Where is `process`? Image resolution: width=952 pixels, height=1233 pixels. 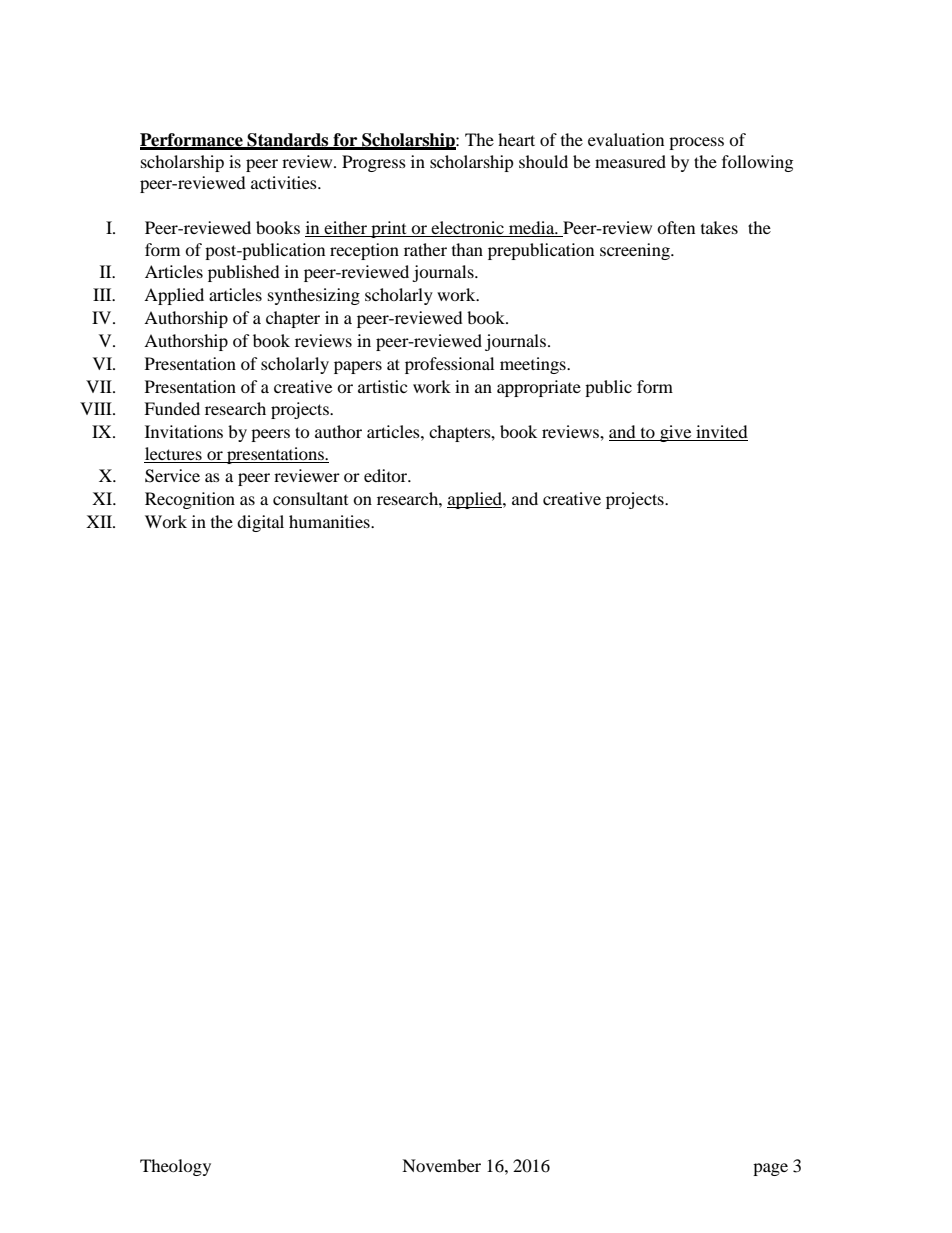 process is located at coordinates (696, 143).
